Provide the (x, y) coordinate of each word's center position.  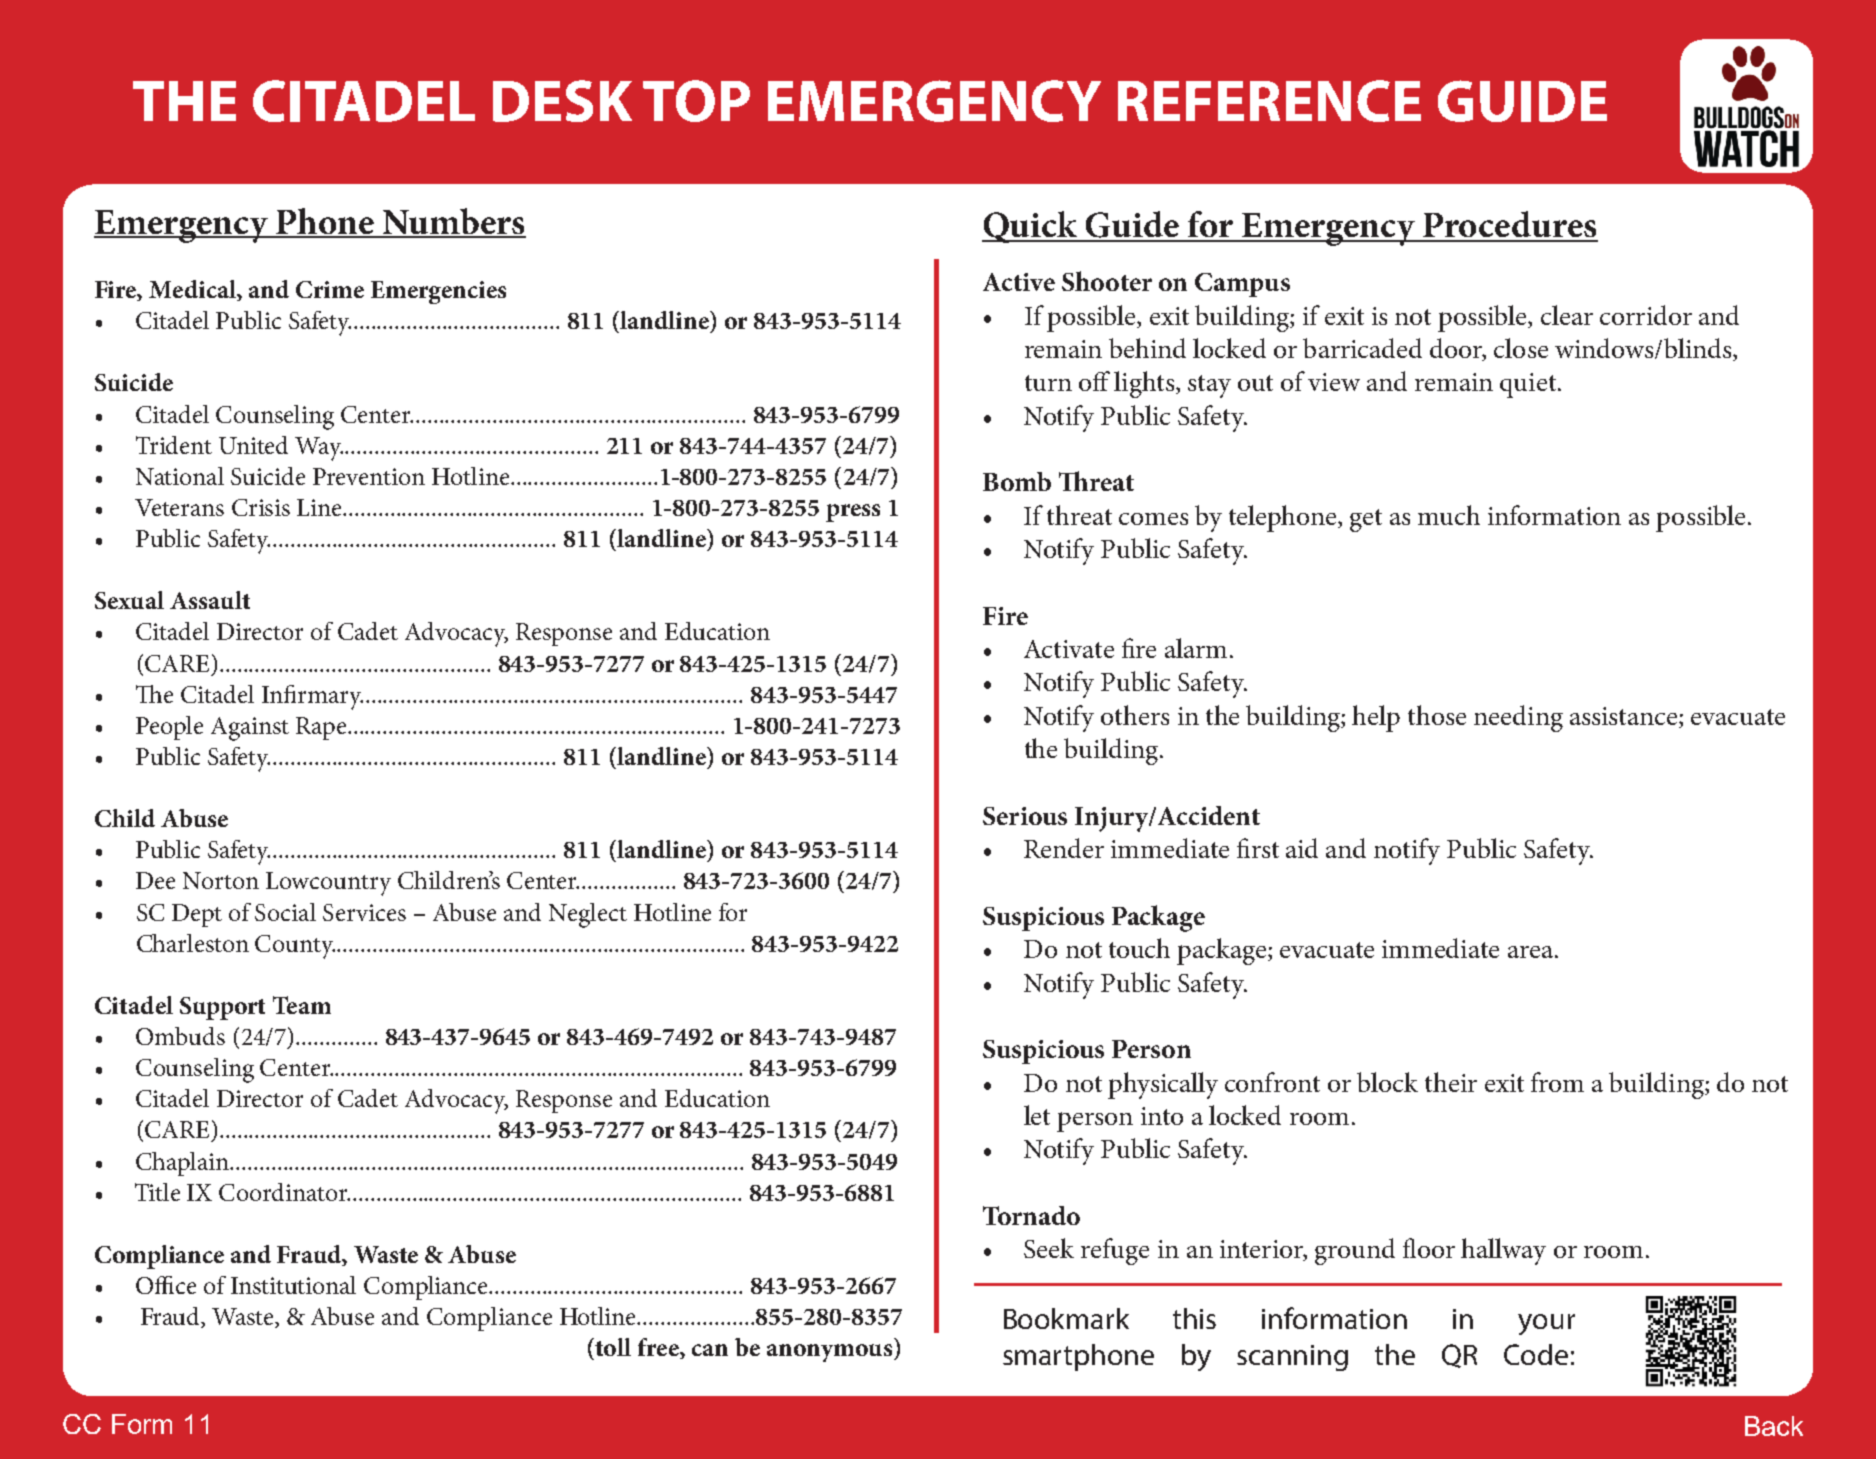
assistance (1625, 717)
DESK (562, 101)
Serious (1025, 816)
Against (250, 729)
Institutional (293, 1285)
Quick (1031, 227)
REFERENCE (1269, 101)
